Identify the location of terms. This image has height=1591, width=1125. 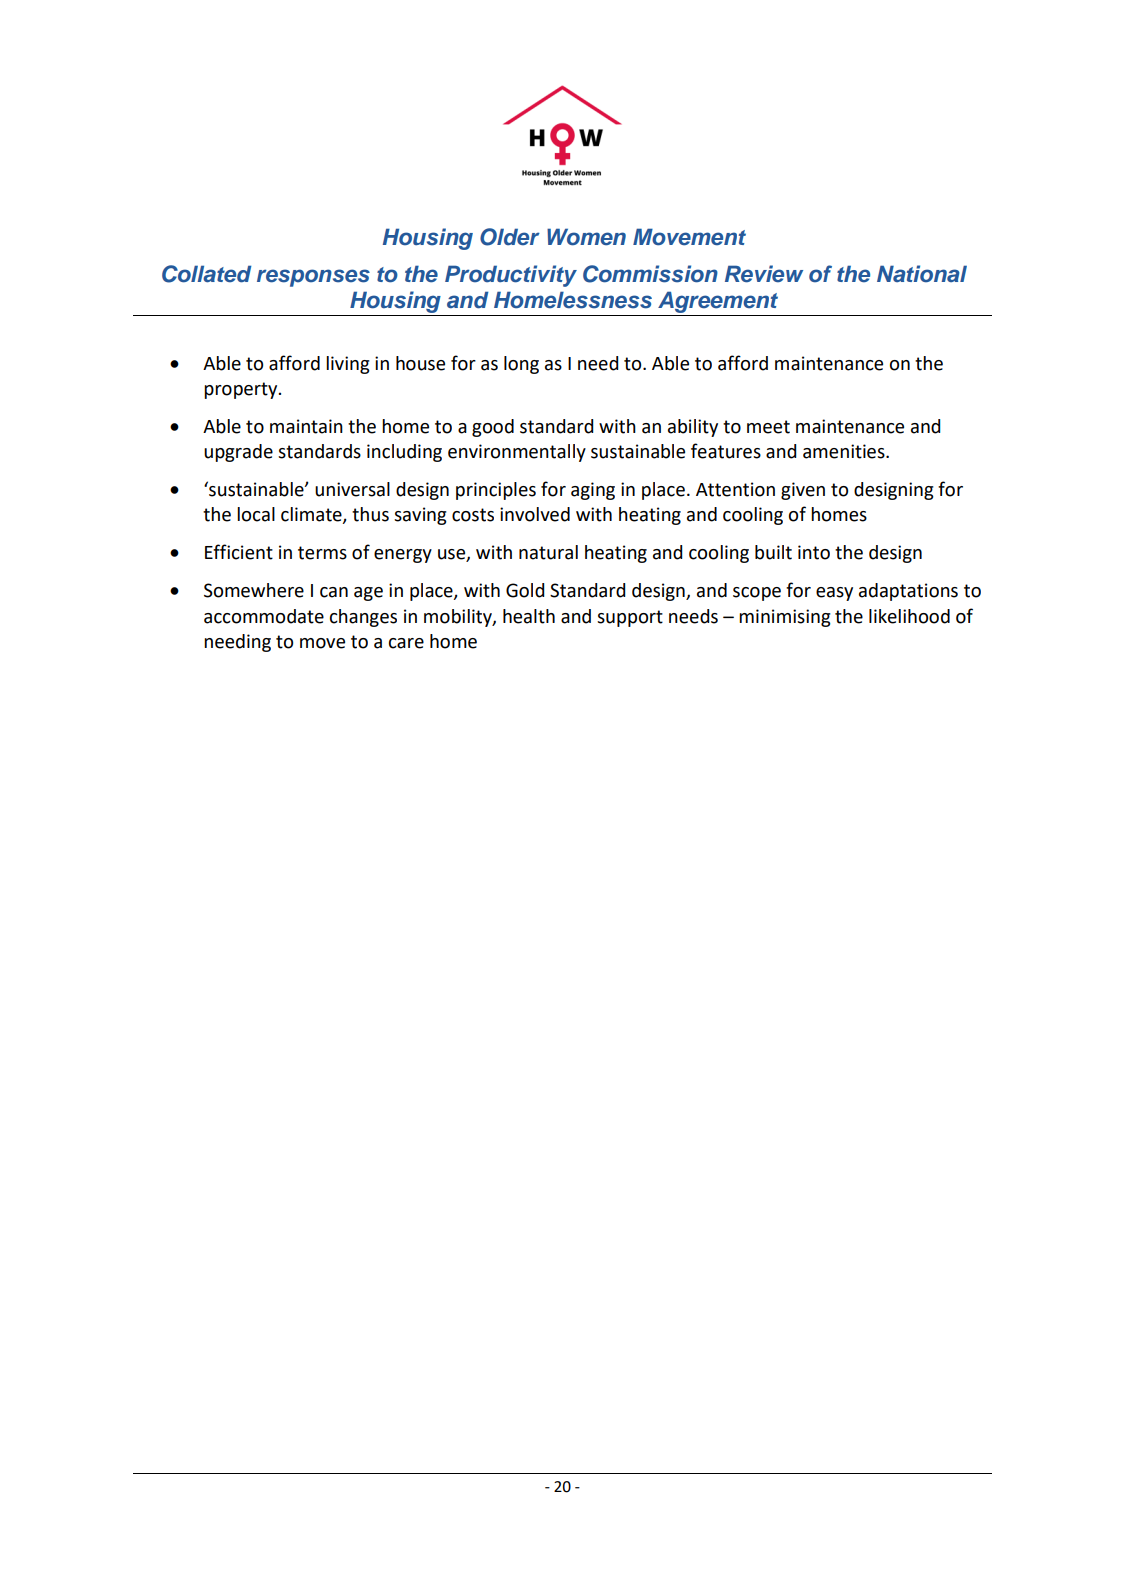
(322, 553).
